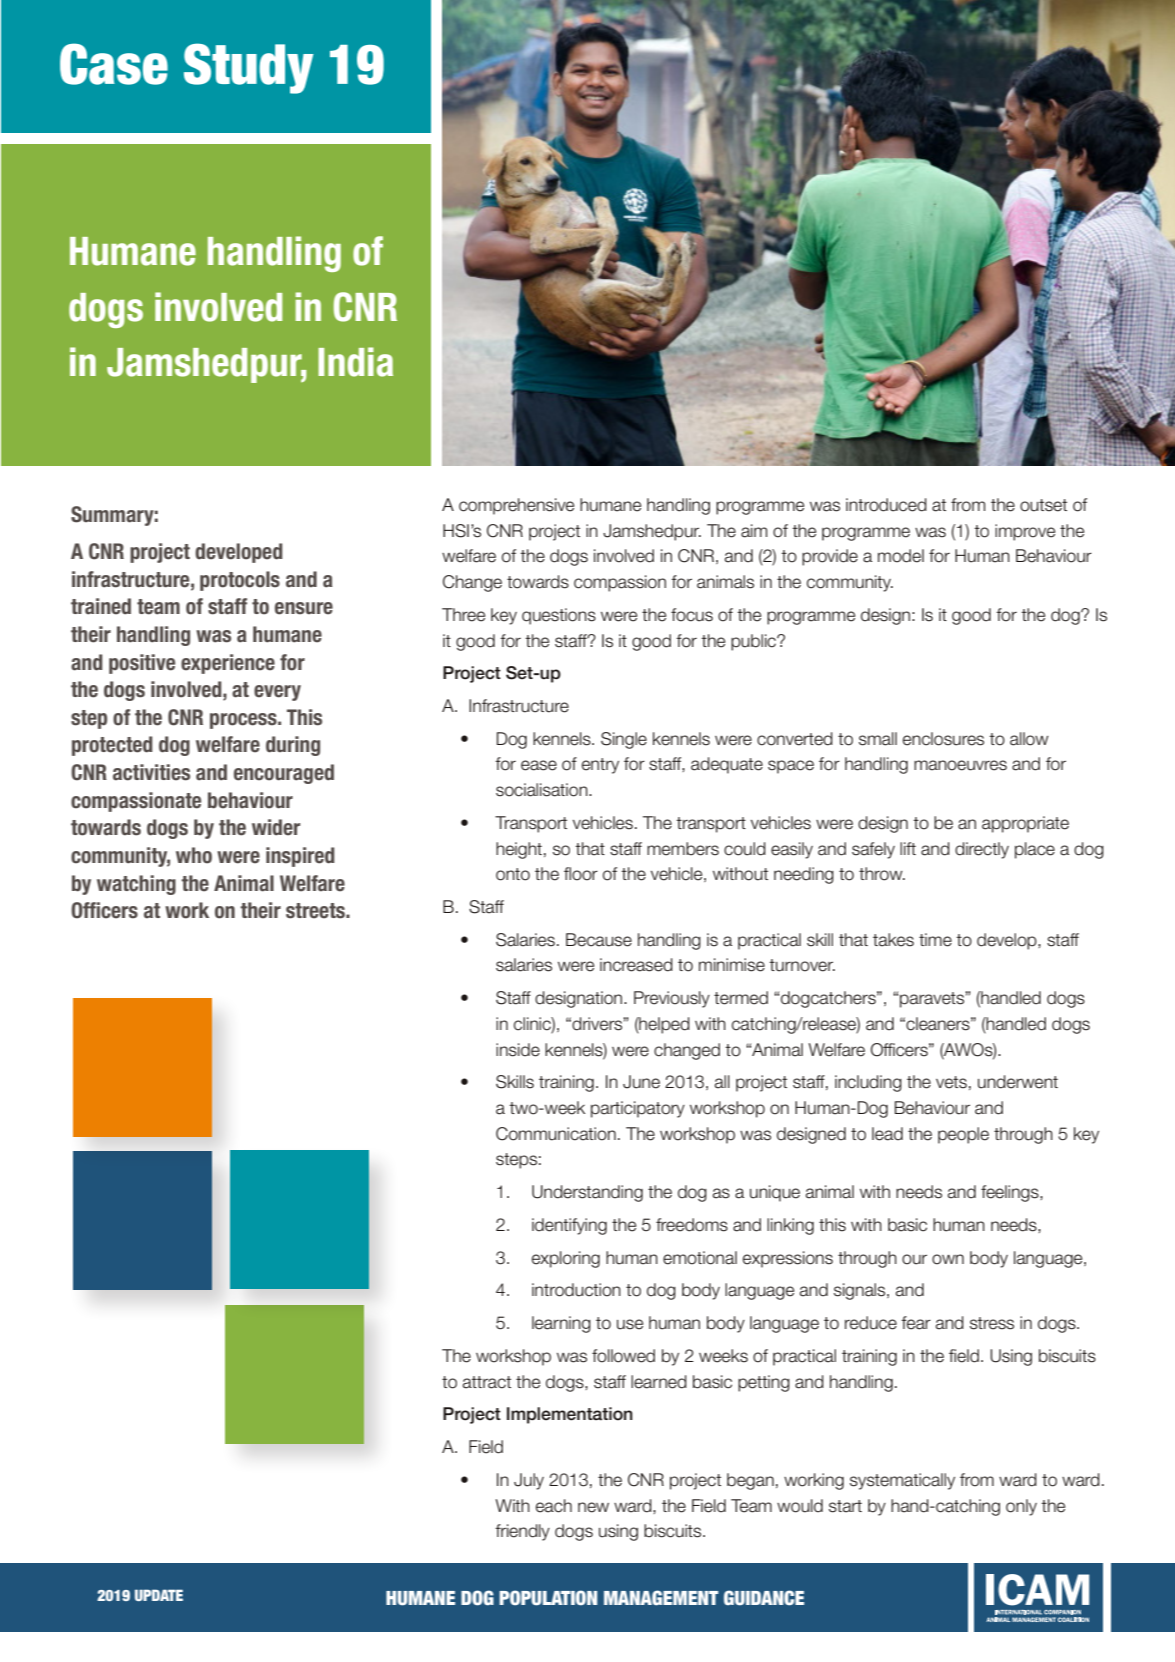 Image resolution: width=1175 pixels, height=1662 pixels. I want to click on Study, so click(248, 68).
